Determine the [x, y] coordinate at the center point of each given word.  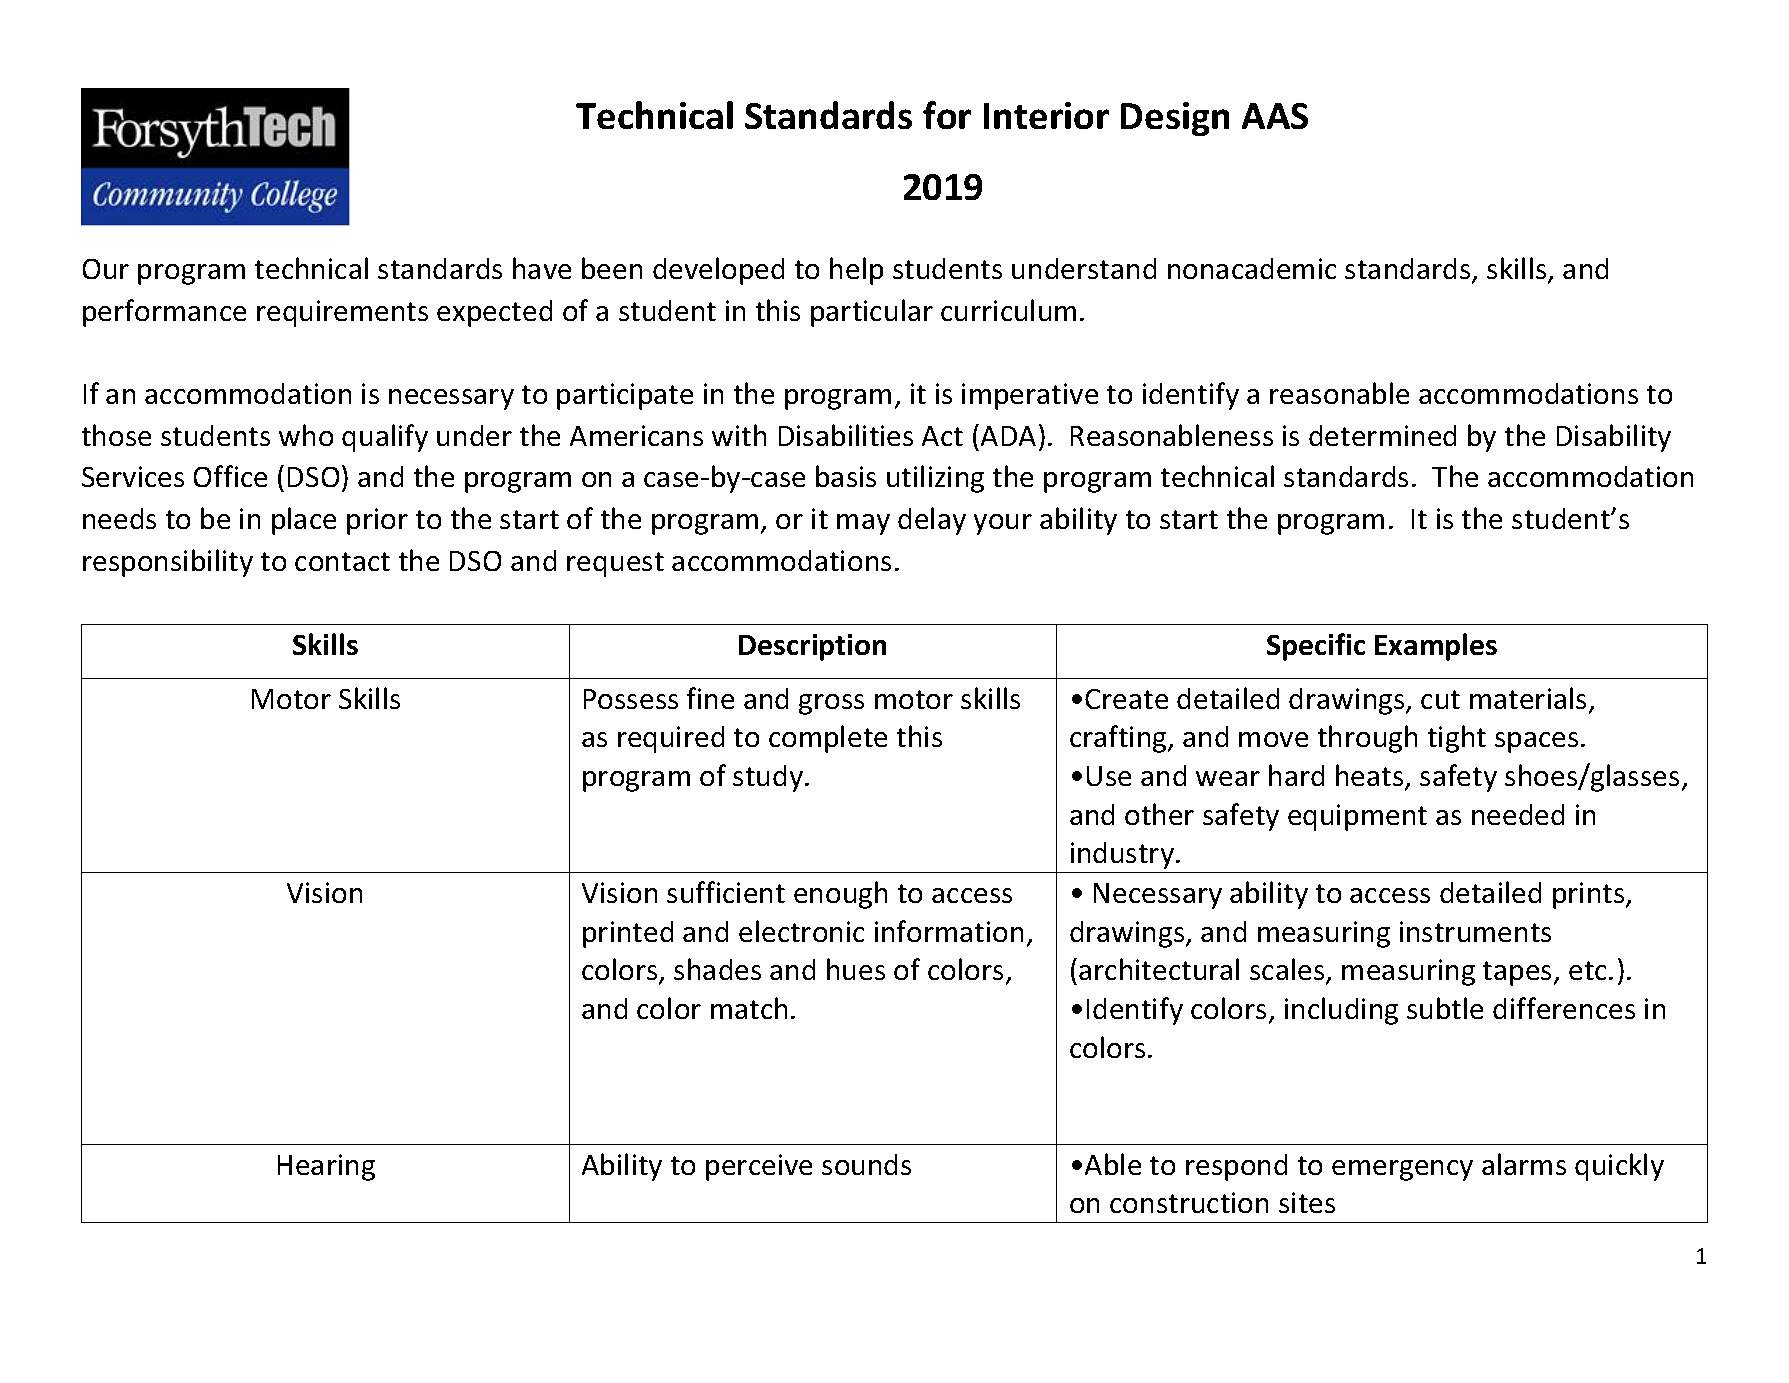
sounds [866, 1164]
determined [1382, 435]
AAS [1275, 116]
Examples [1436, 647]
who [306, 435]
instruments [1475, 931]
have [542, 268]
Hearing [326, 1167]
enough [840, 895]
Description [812, 647]
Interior [1046, 115]
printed [628, 934]
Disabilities [846, 435]
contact [342, 561]
